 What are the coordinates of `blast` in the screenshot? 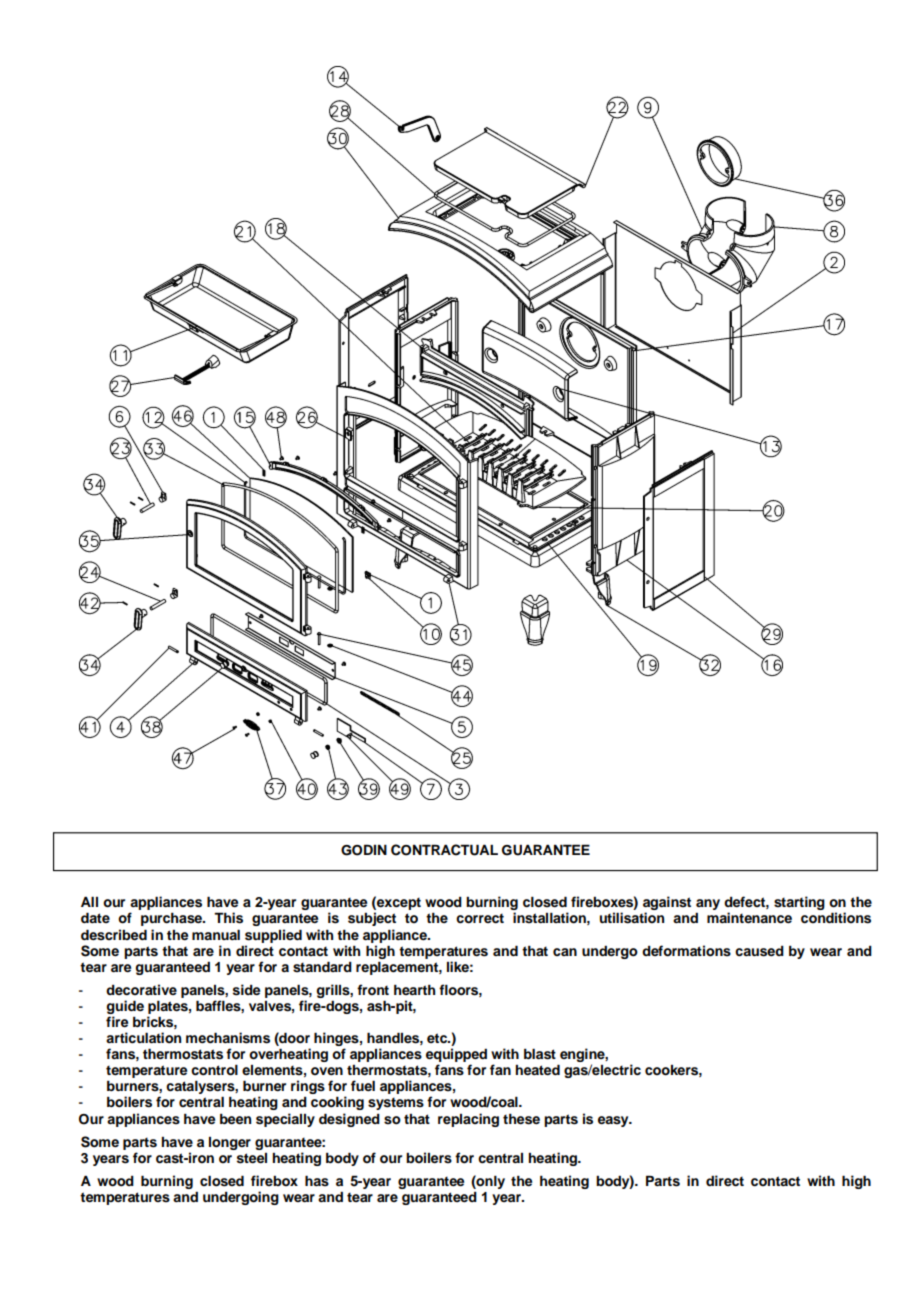 It's located at (540, 1054).
